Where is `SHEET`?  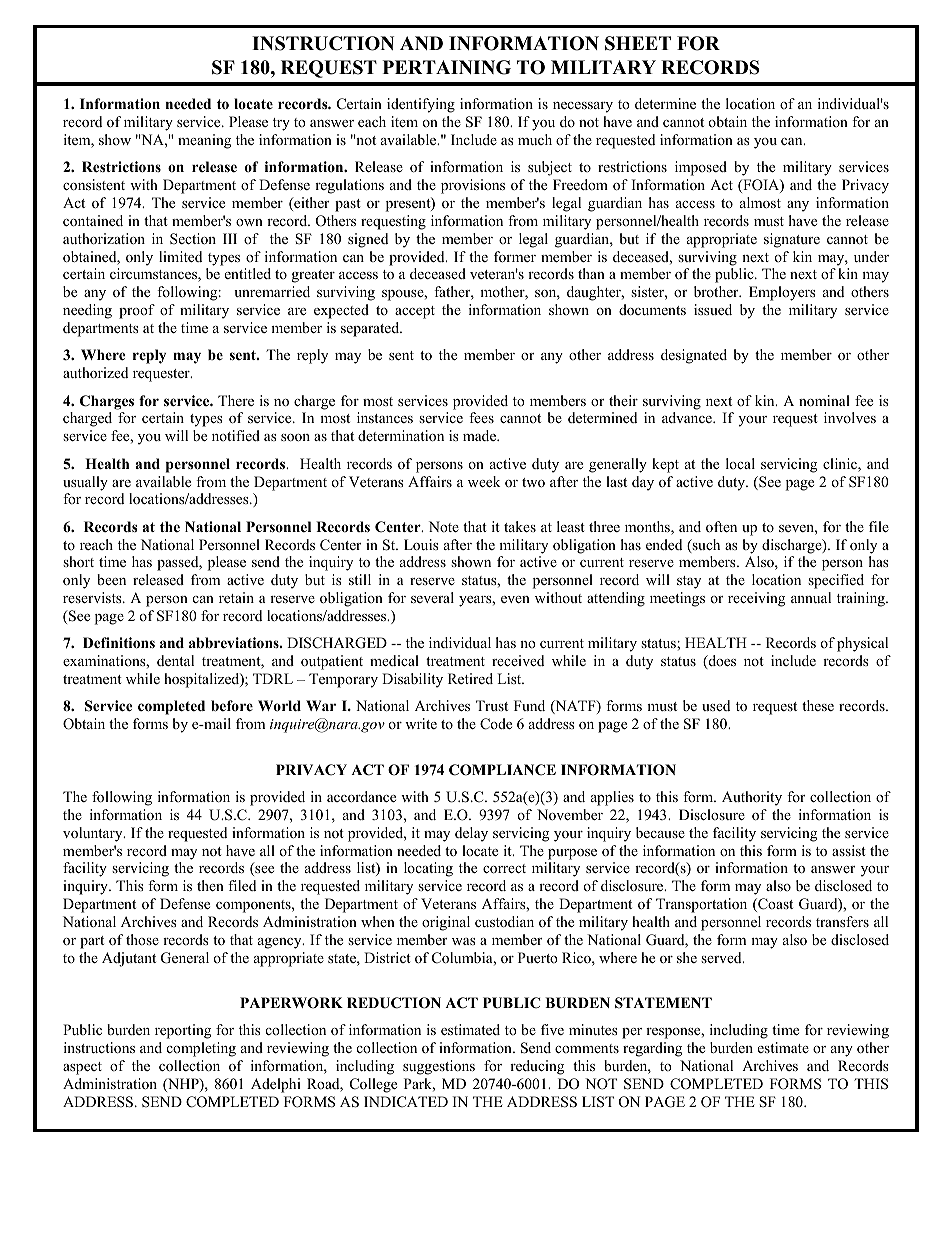
SHEET is located at coordinates (638, 43).
